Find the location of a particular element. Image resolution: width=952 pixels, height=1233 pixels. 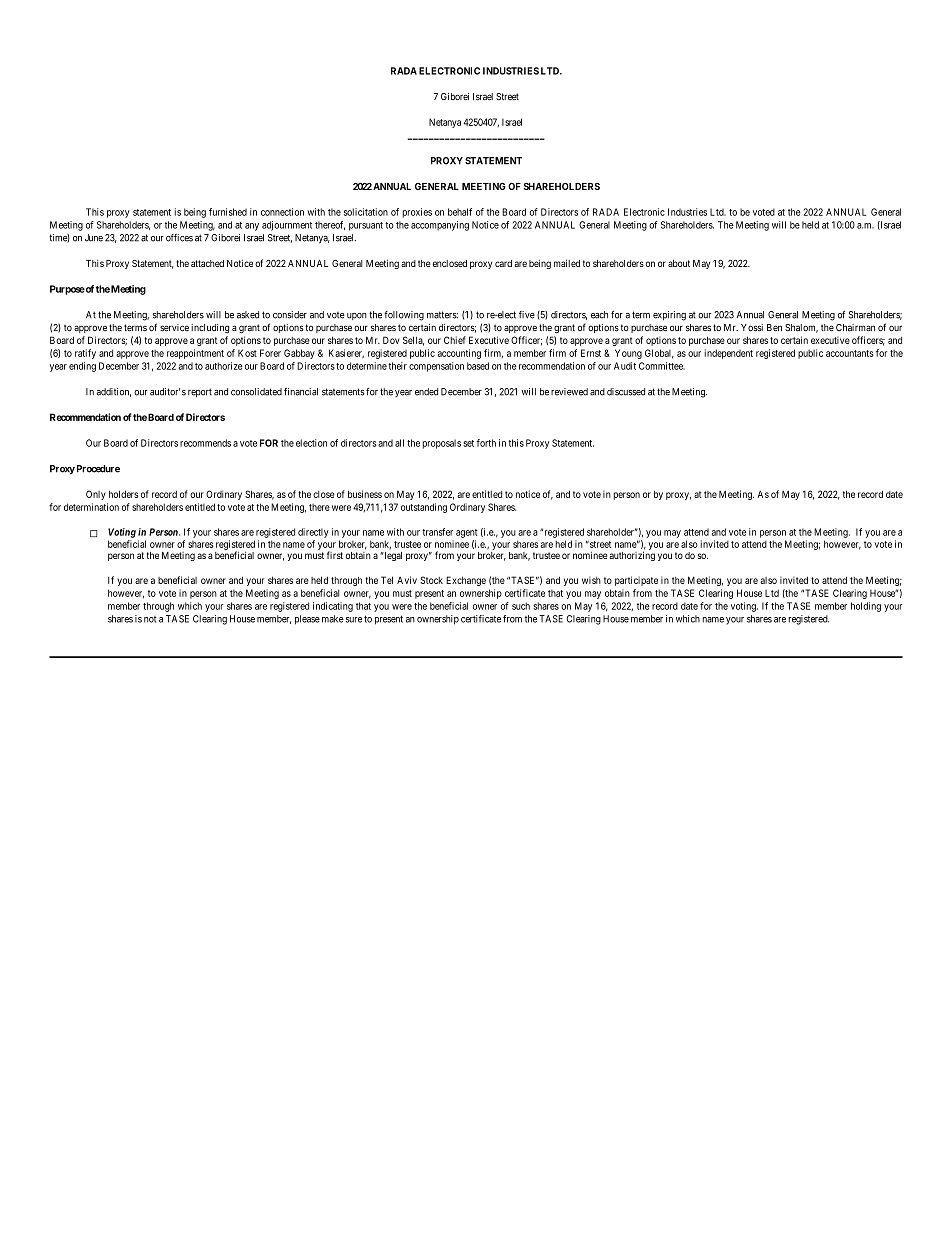

about is located at coordinates (679, 263).
